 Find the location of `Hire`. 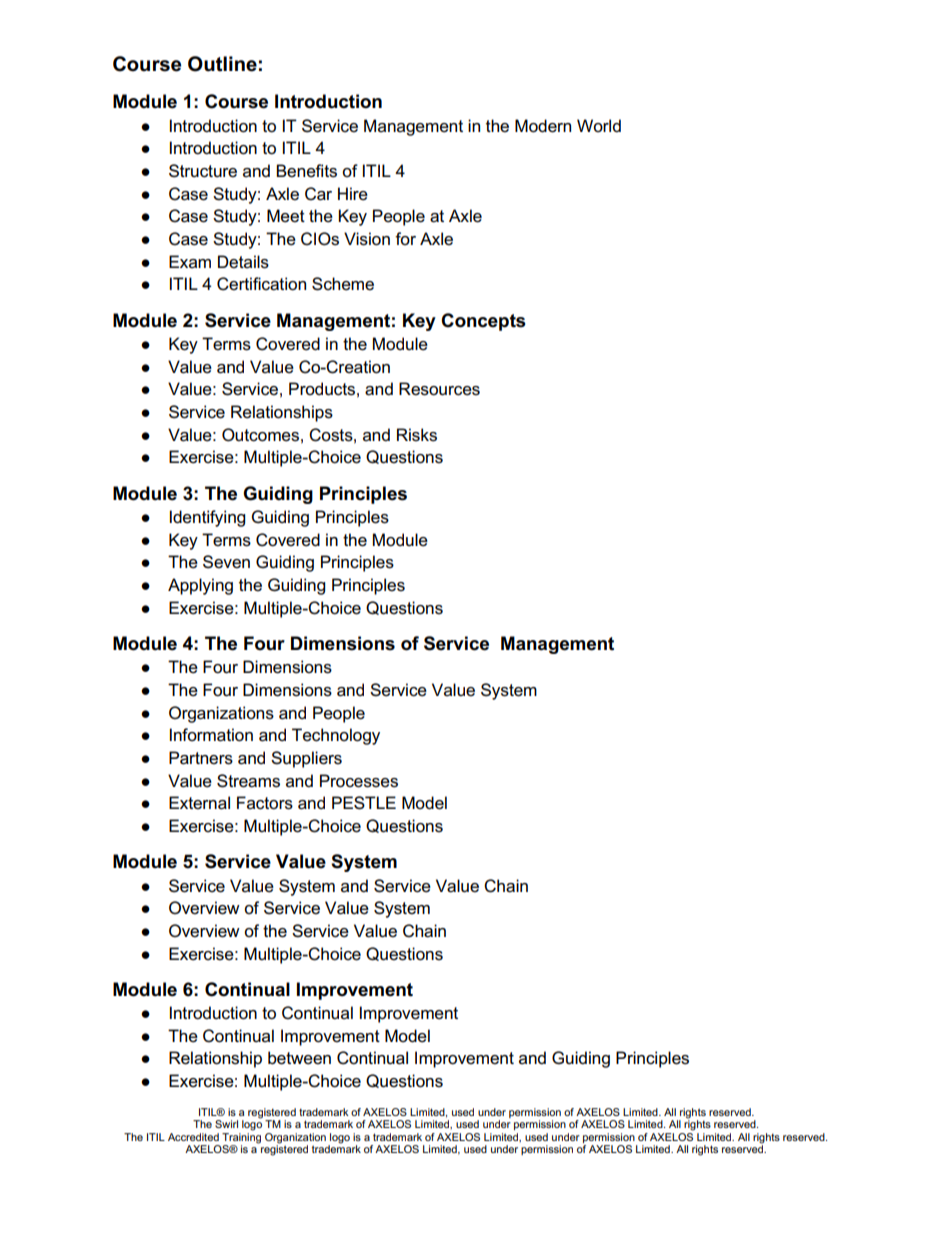

Hire is located at coordinates (353, 194).
